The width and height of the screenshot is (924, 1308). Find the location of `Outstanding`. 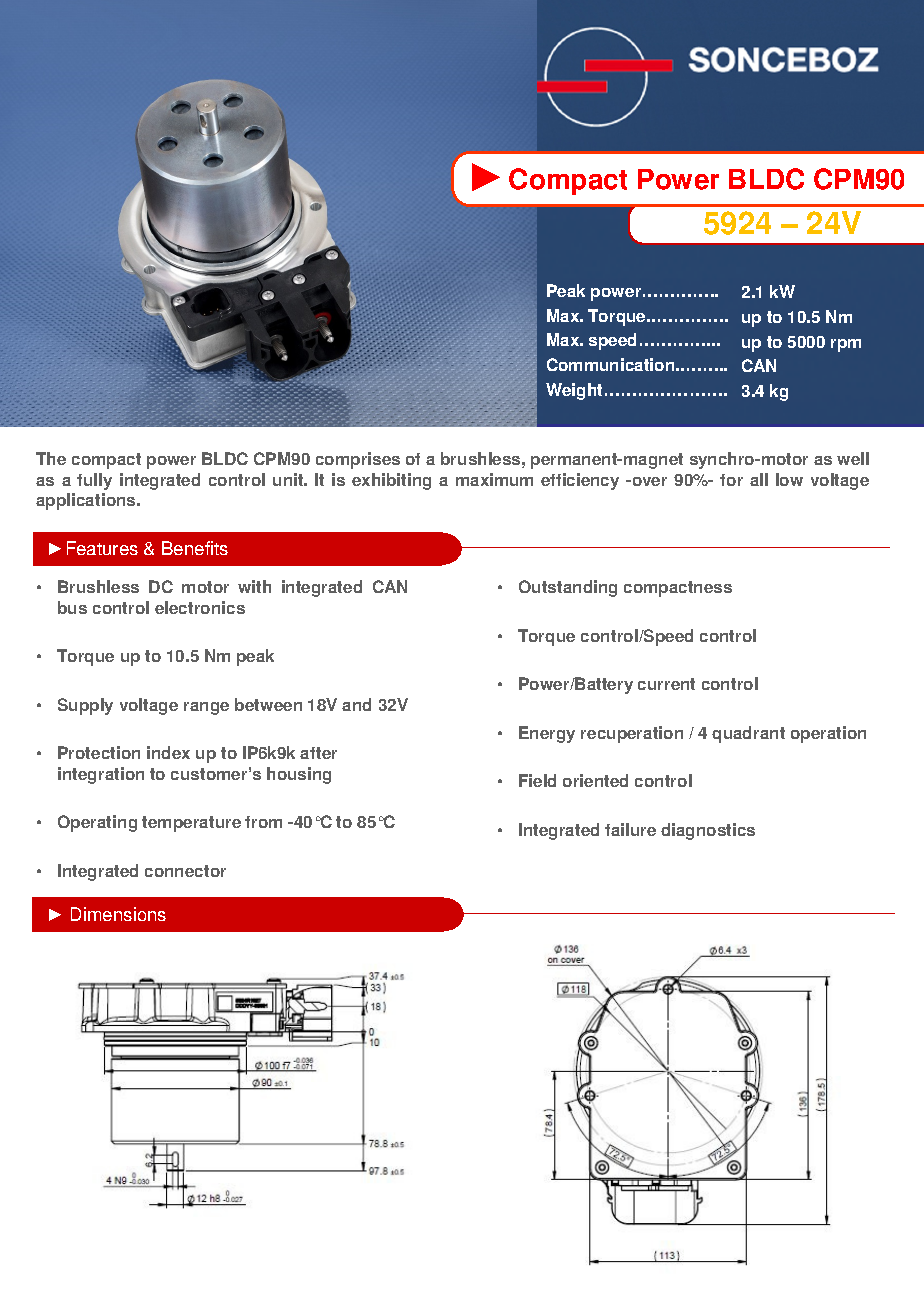

Outstanding is located at coordinates (568, 588).
